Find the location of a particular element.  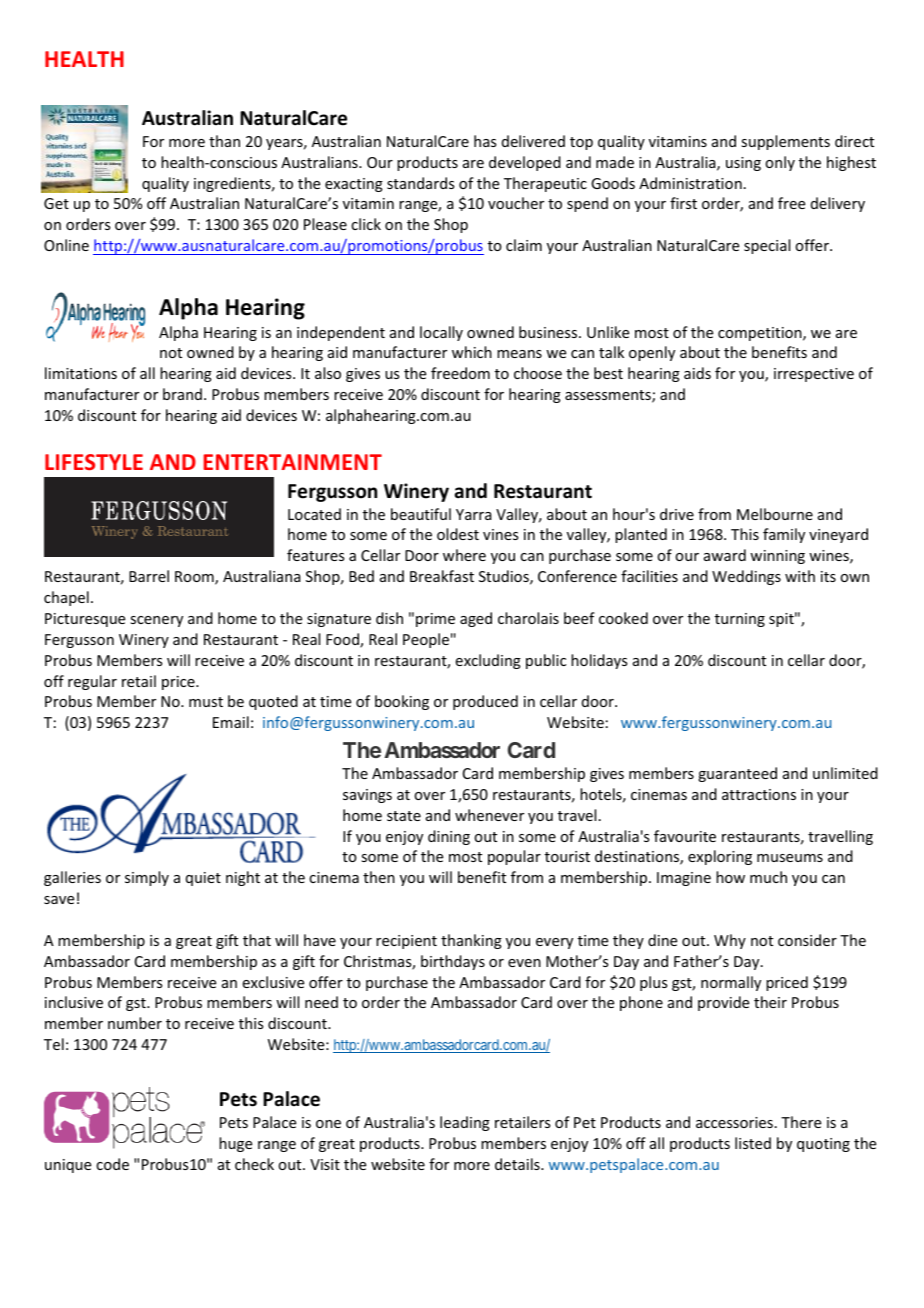

birthdays is located at coordinates (453, 962).
